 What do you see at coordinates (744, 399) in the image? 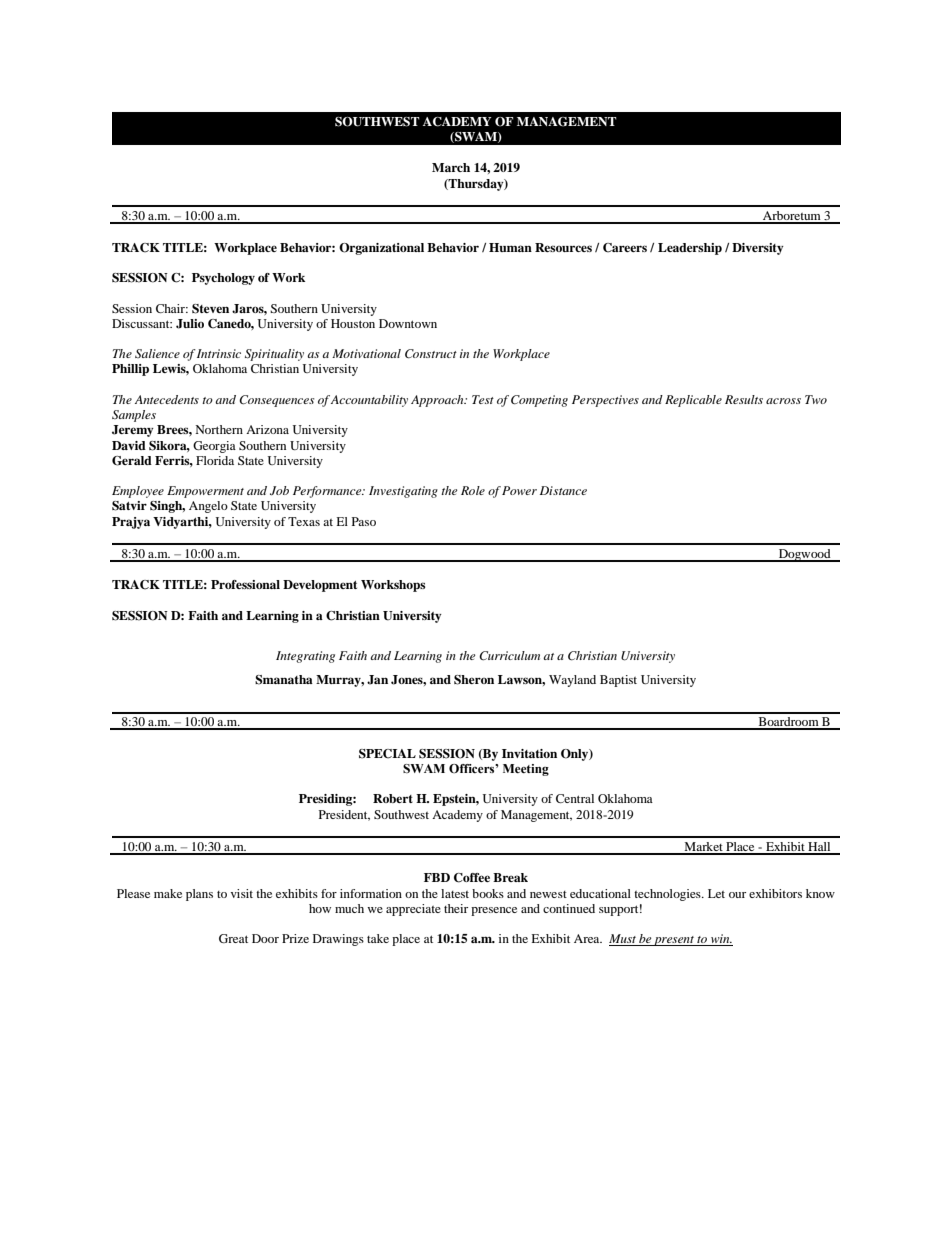
I see `Results` at bounding box center [744, 399].
